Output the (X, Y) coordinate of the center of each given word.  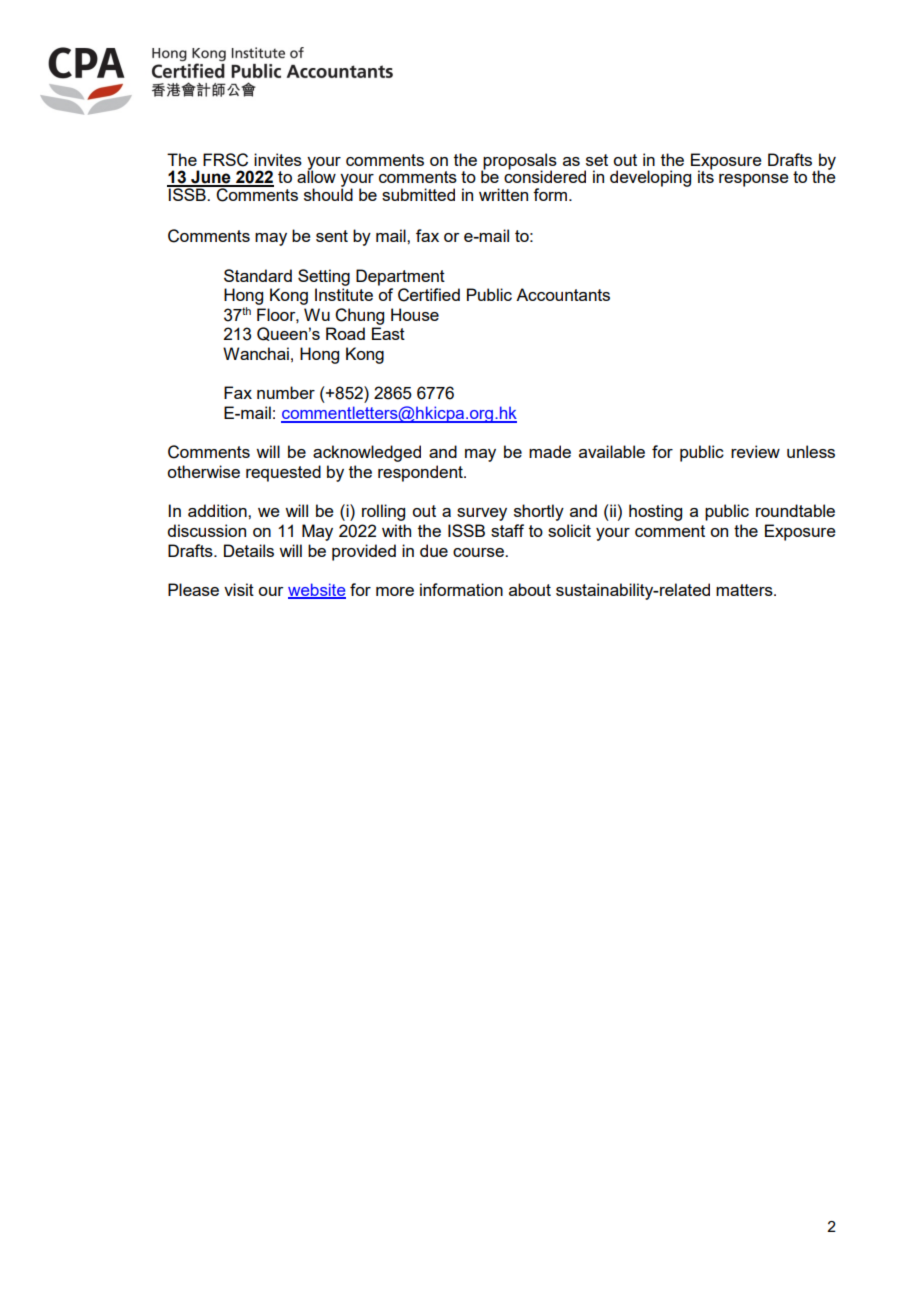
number (286, 392)
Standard (258, 275)
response (754, 180)
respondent (421, 473)
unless (811, 451)
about (530, 589)
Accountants (563, 294)
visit (239, 589)
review (755, 451)
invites (278, 159)
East (388, 333)
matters (745, 590)
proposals (519, 162)
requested (283, 473)
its (706, 176)
